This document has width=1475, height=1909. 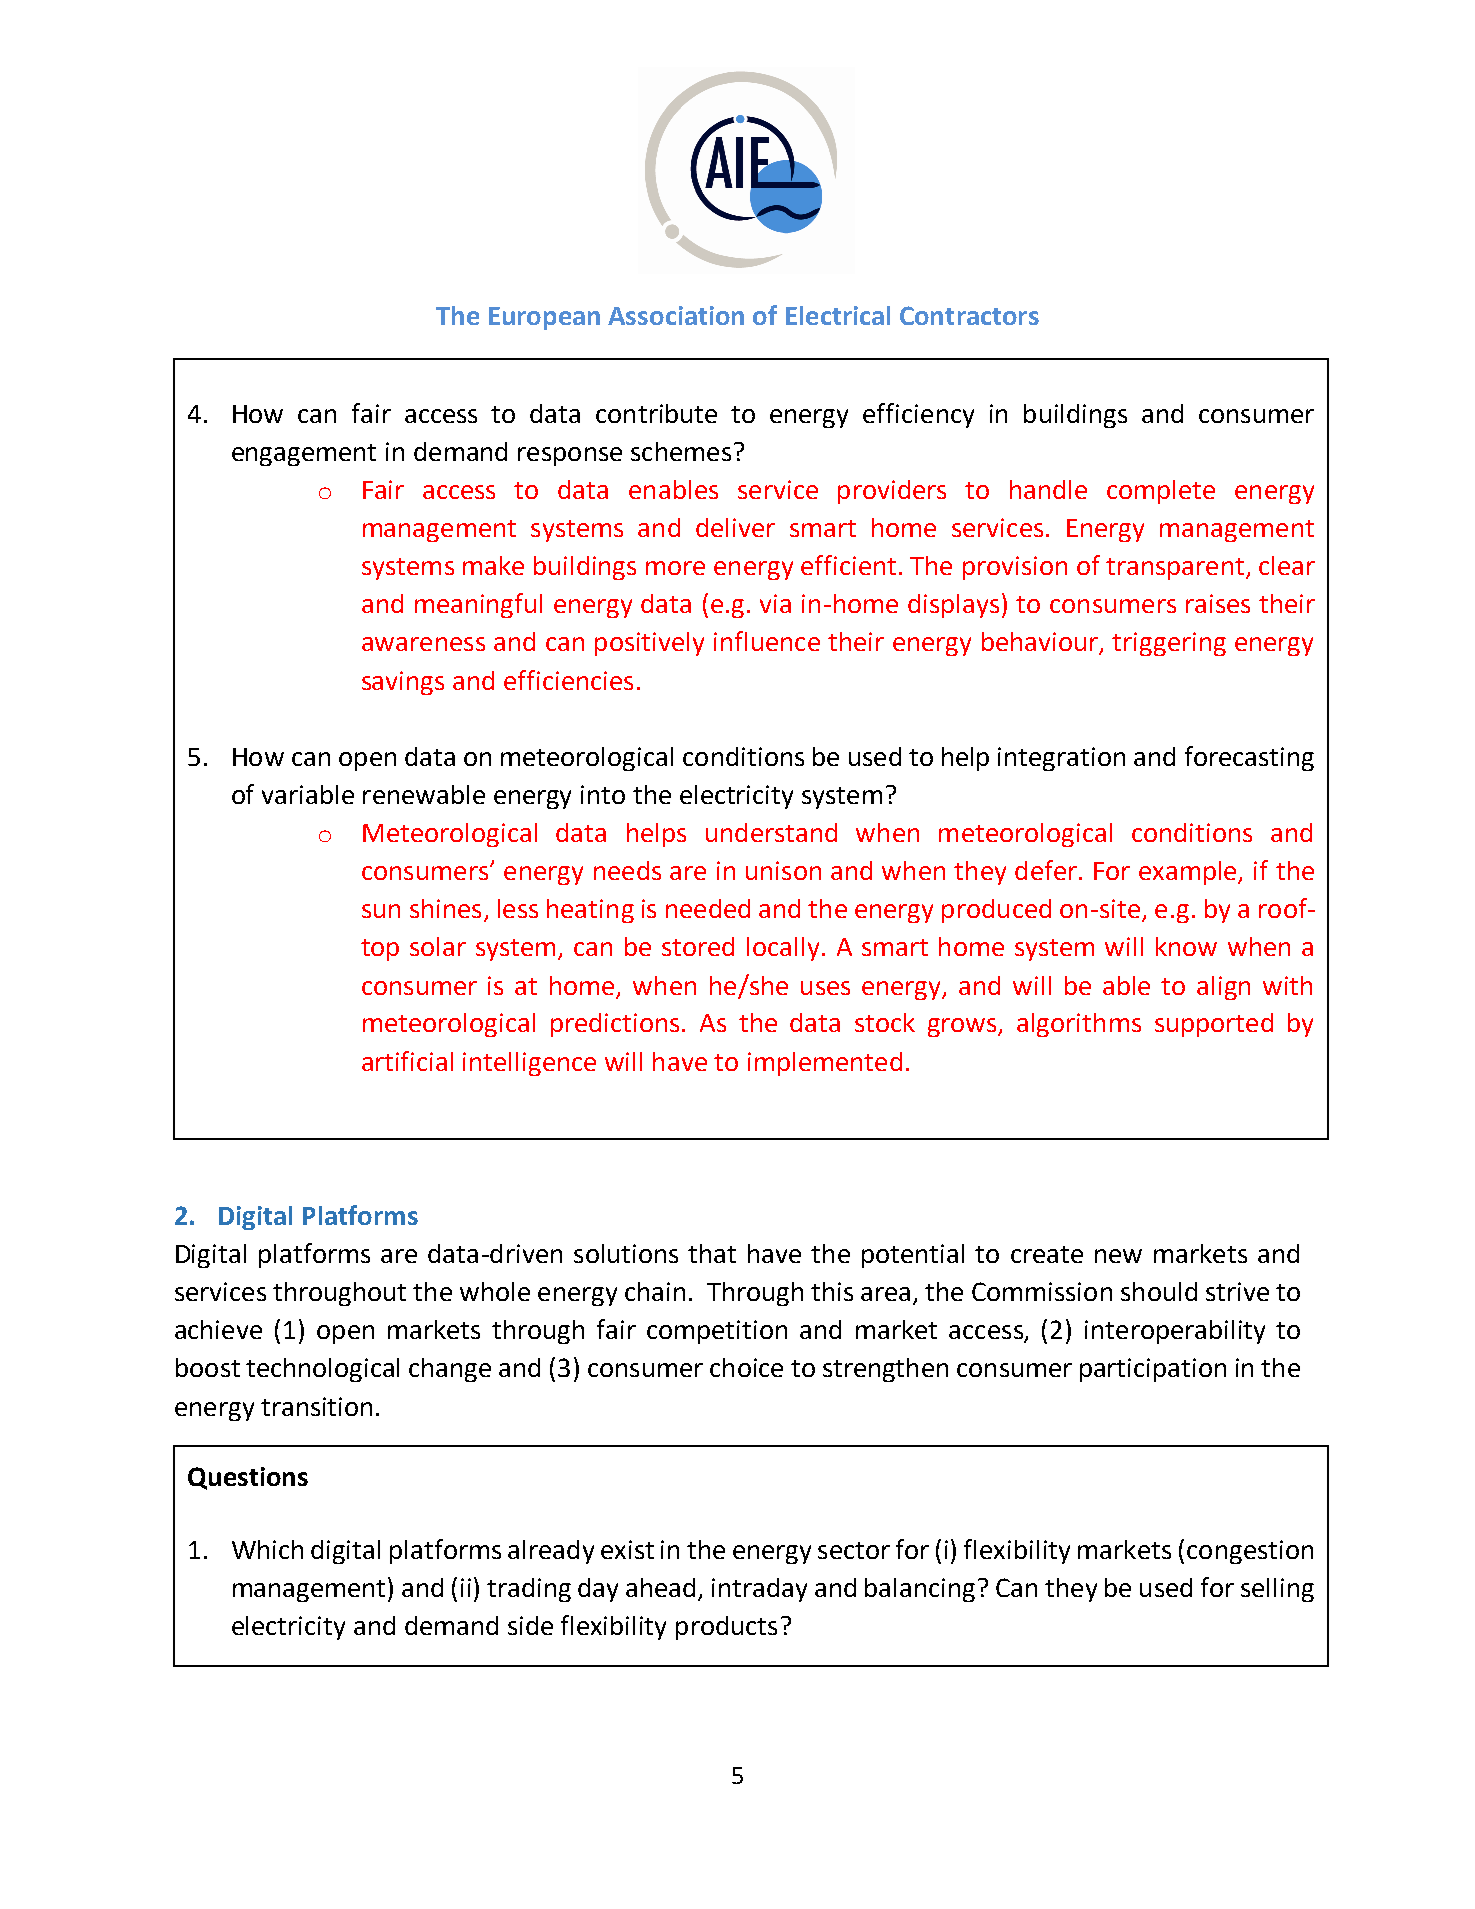 I want to click on achieve, so click(x=218, y=1329).
